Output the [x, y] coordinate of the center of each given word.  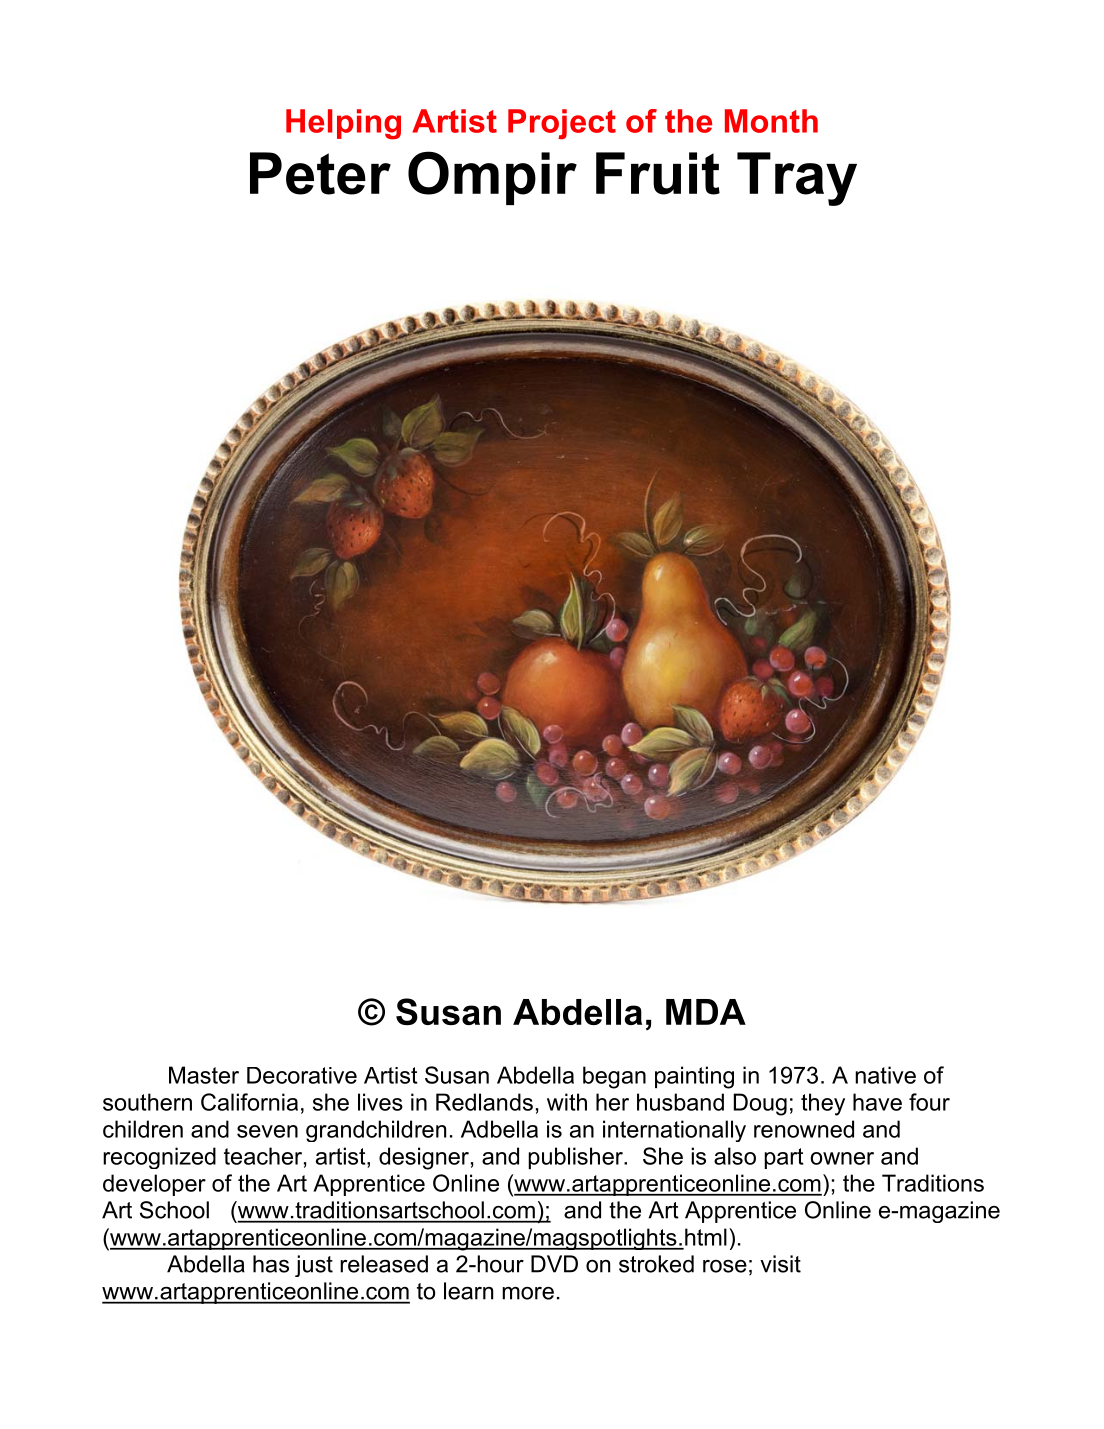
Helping [343, 124]
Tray [797, 179]
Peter [320, 173]
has [271, 1264]
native [885, 1075]
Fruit [658, 173]
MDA [706, 1012]
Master [204, 1075]
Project [562, 124]
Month [771, 121]
